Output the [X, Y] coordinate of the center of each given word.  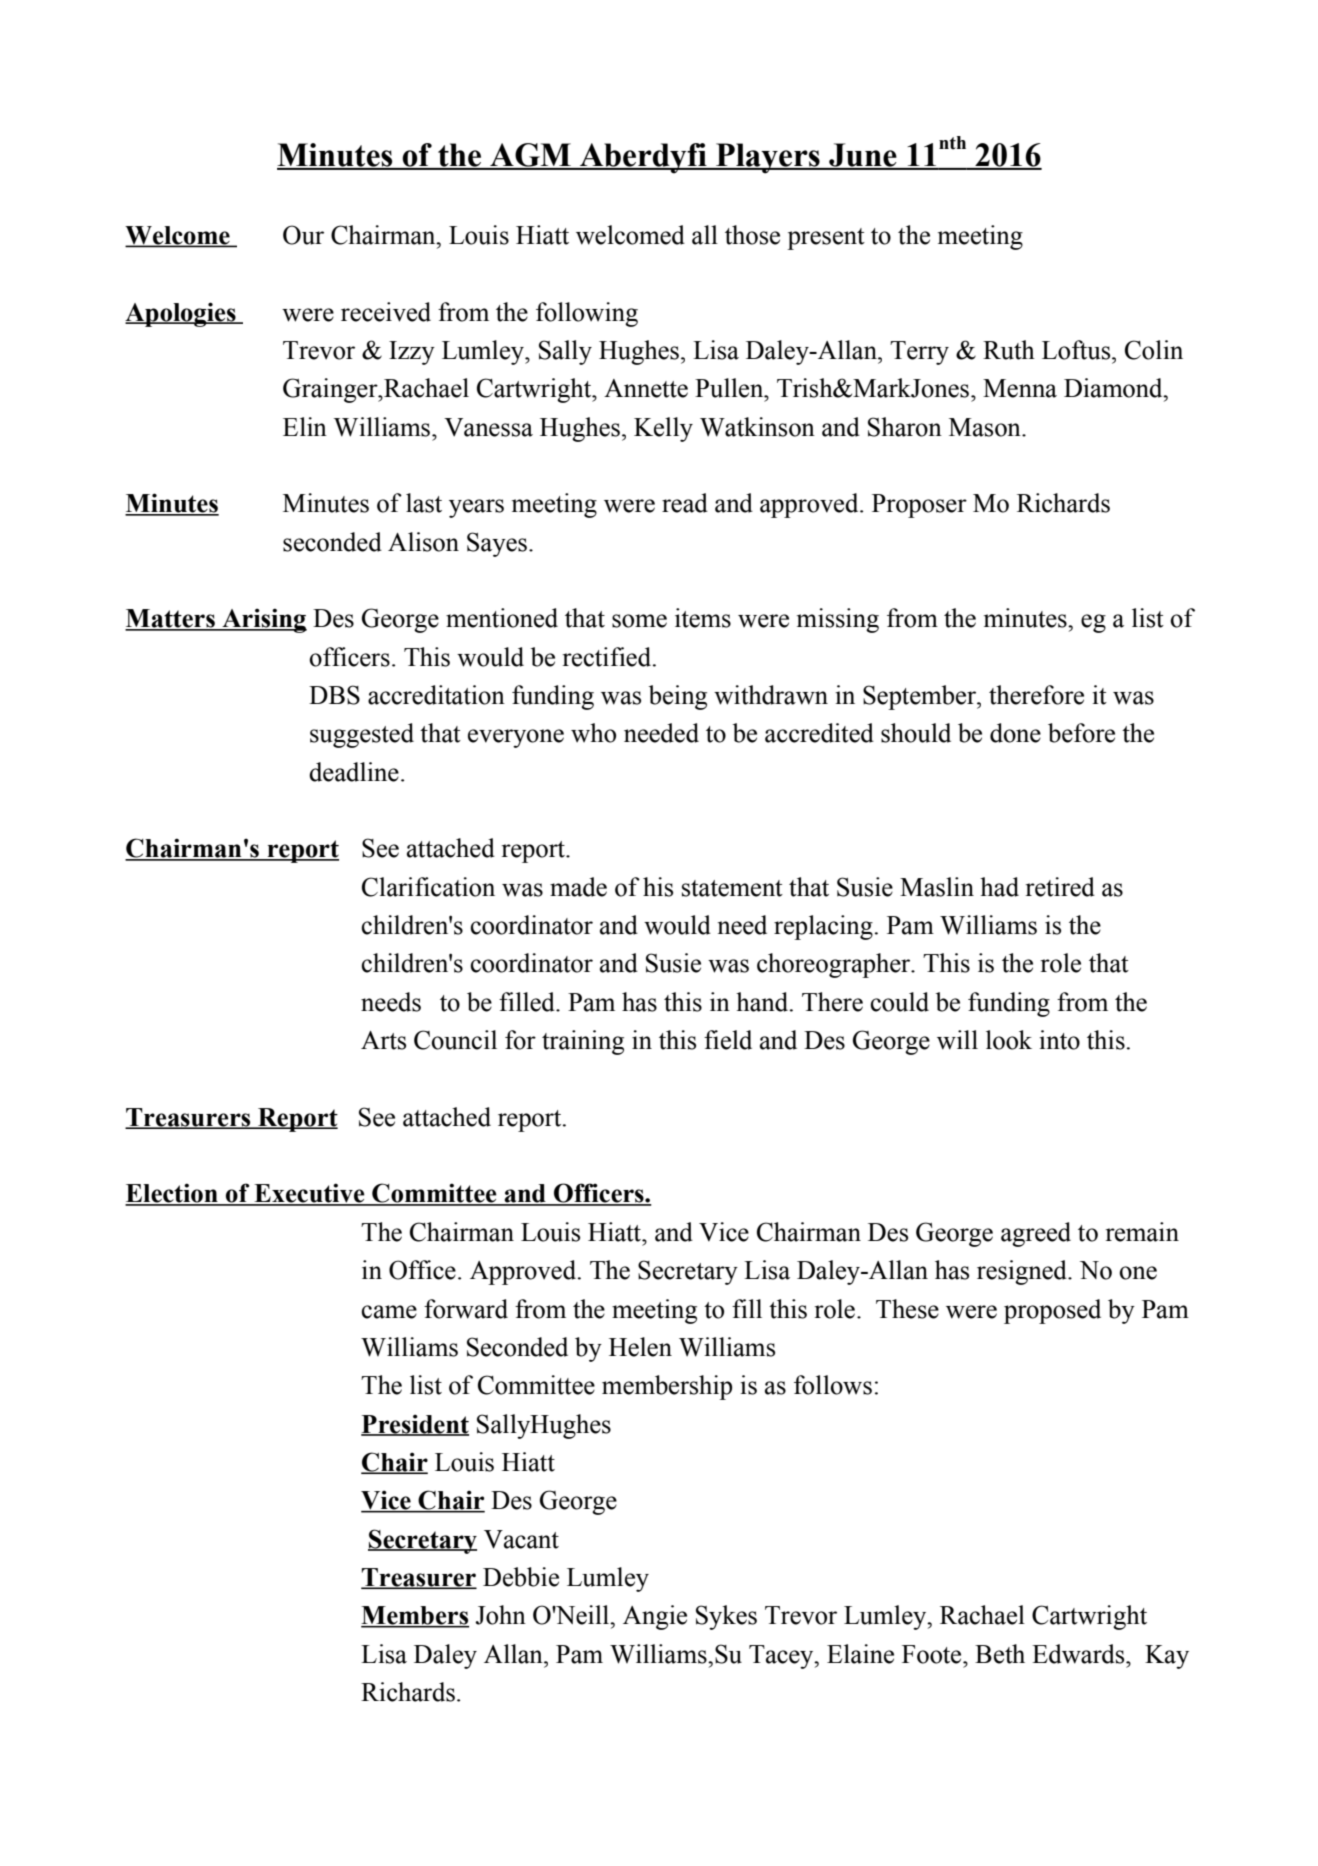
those [752, 235]
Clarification [428, 887]
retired [1060, 887]
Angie [655, 1617]
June [863, 156]
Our [303, 235]
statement [732, 888]
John [500, 1615]
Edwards [1079, 1654]
